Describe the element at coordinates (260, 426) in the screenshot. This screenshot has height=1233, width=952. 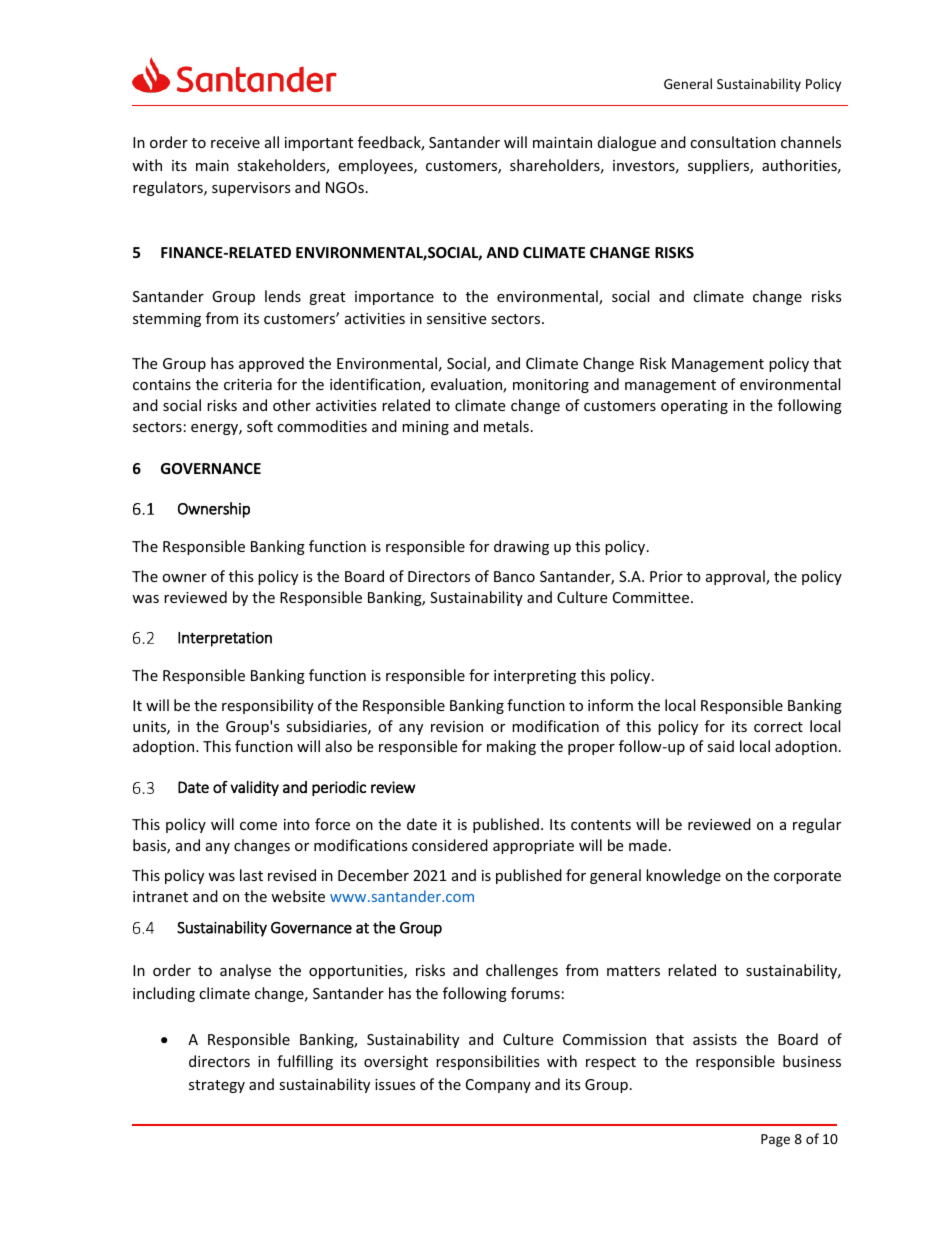
I see `soft` at that location.
